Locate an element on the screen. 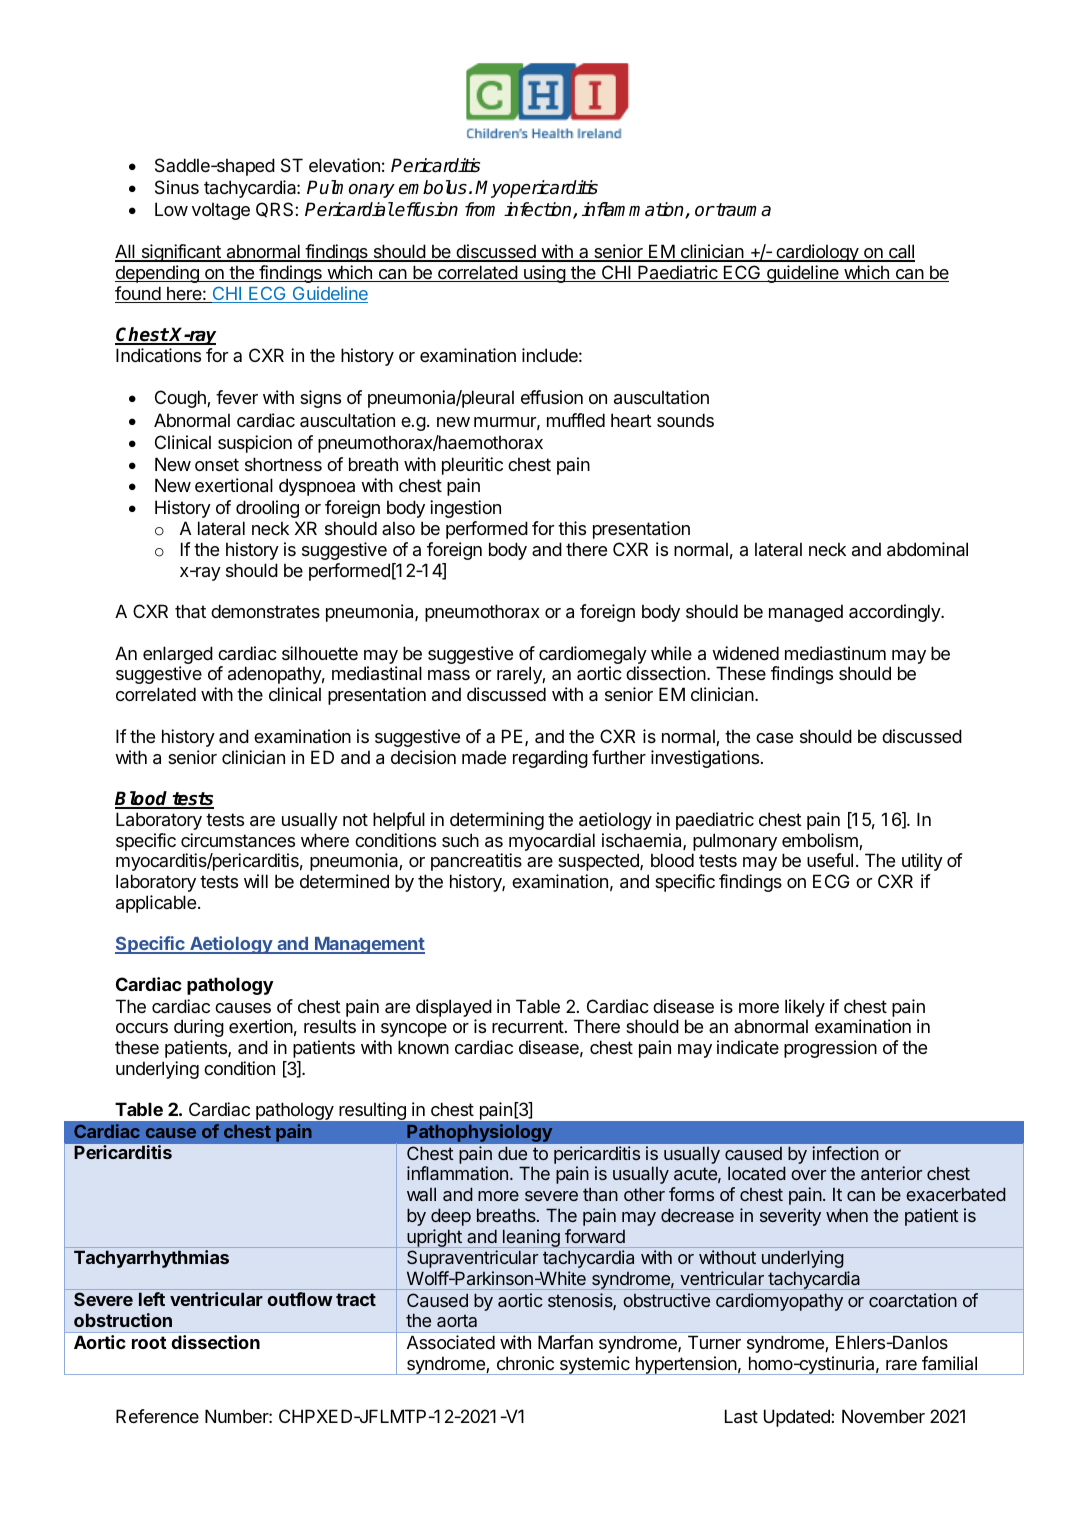  cardiology is located at coordinates (817, 253).
